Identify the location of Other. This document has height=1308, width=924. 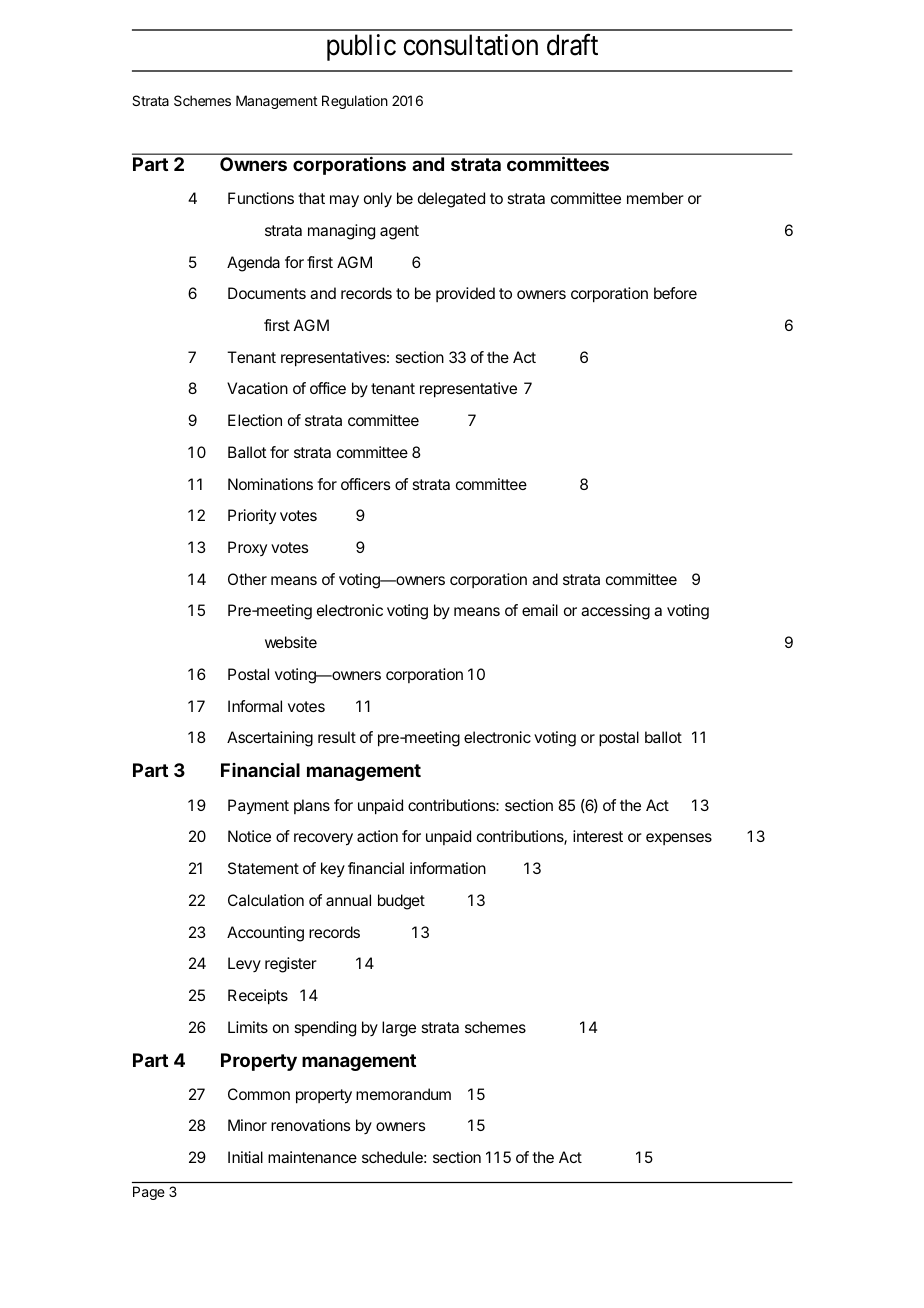
(247, 579).
